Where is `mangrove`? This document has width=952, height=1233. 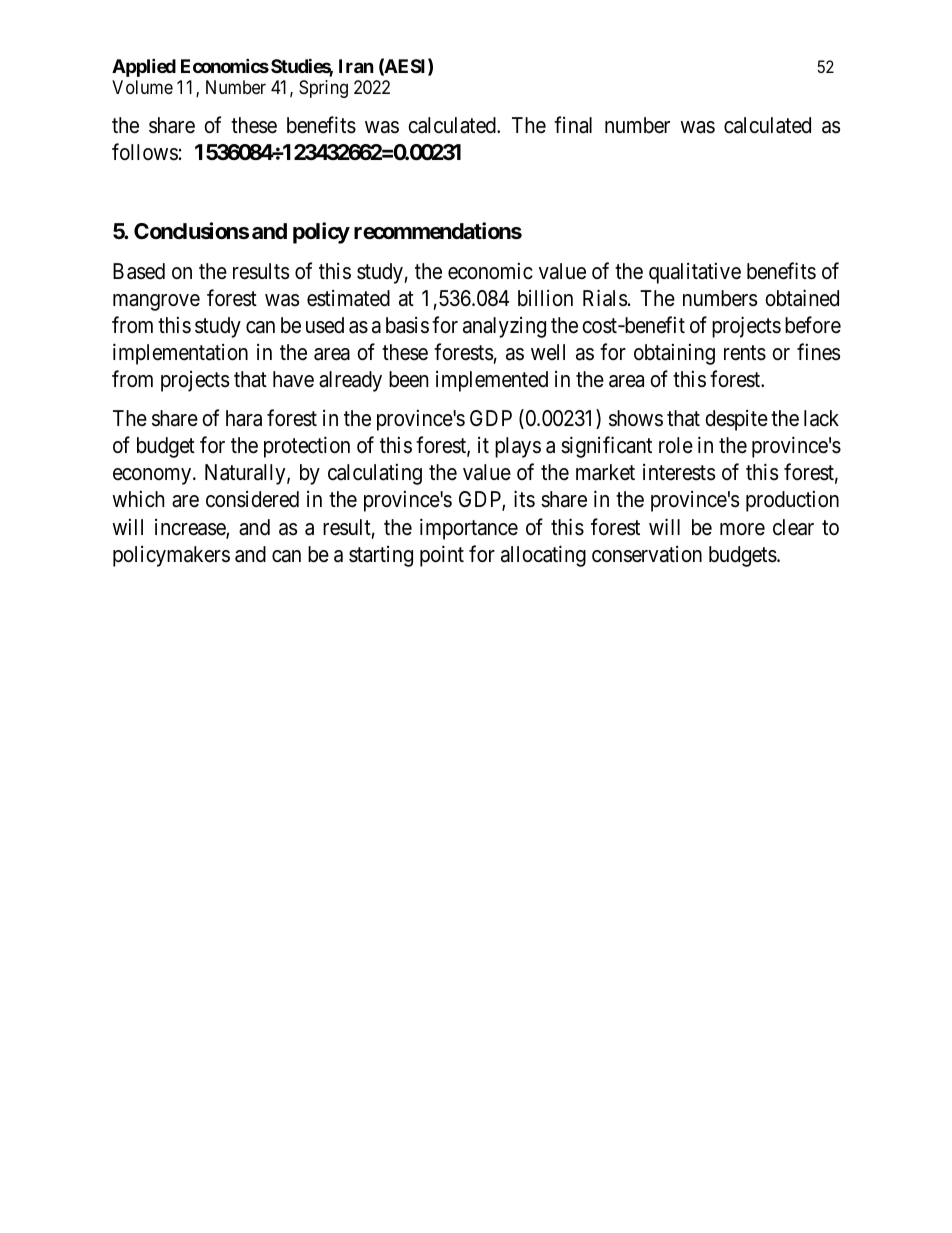 mangrove is located at coordinates (156, 302).
